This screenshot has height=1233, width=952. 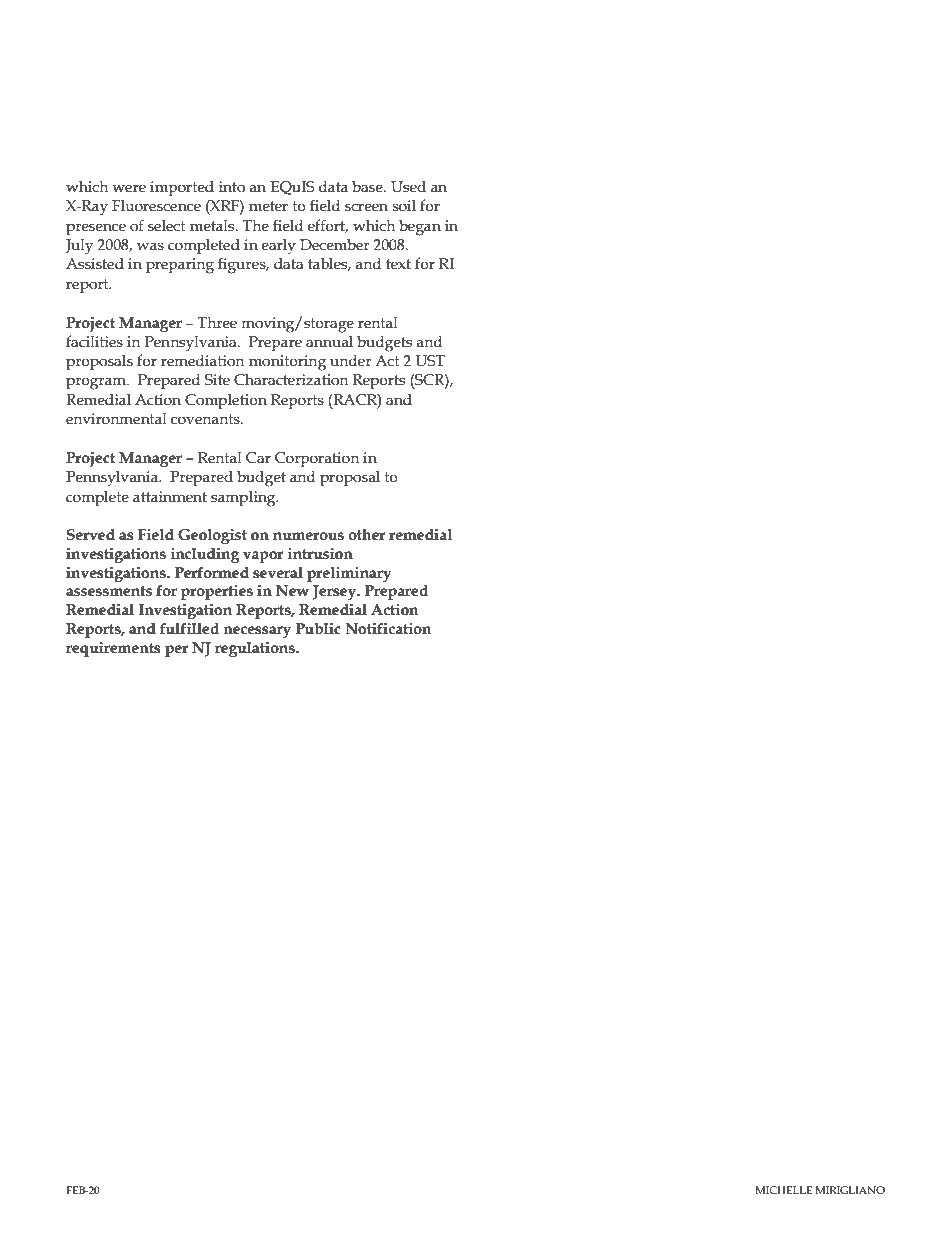 What do you see at coordinates (257, 632) in the screenshot?
I see `necessary` at bounding box center [257, 632].
